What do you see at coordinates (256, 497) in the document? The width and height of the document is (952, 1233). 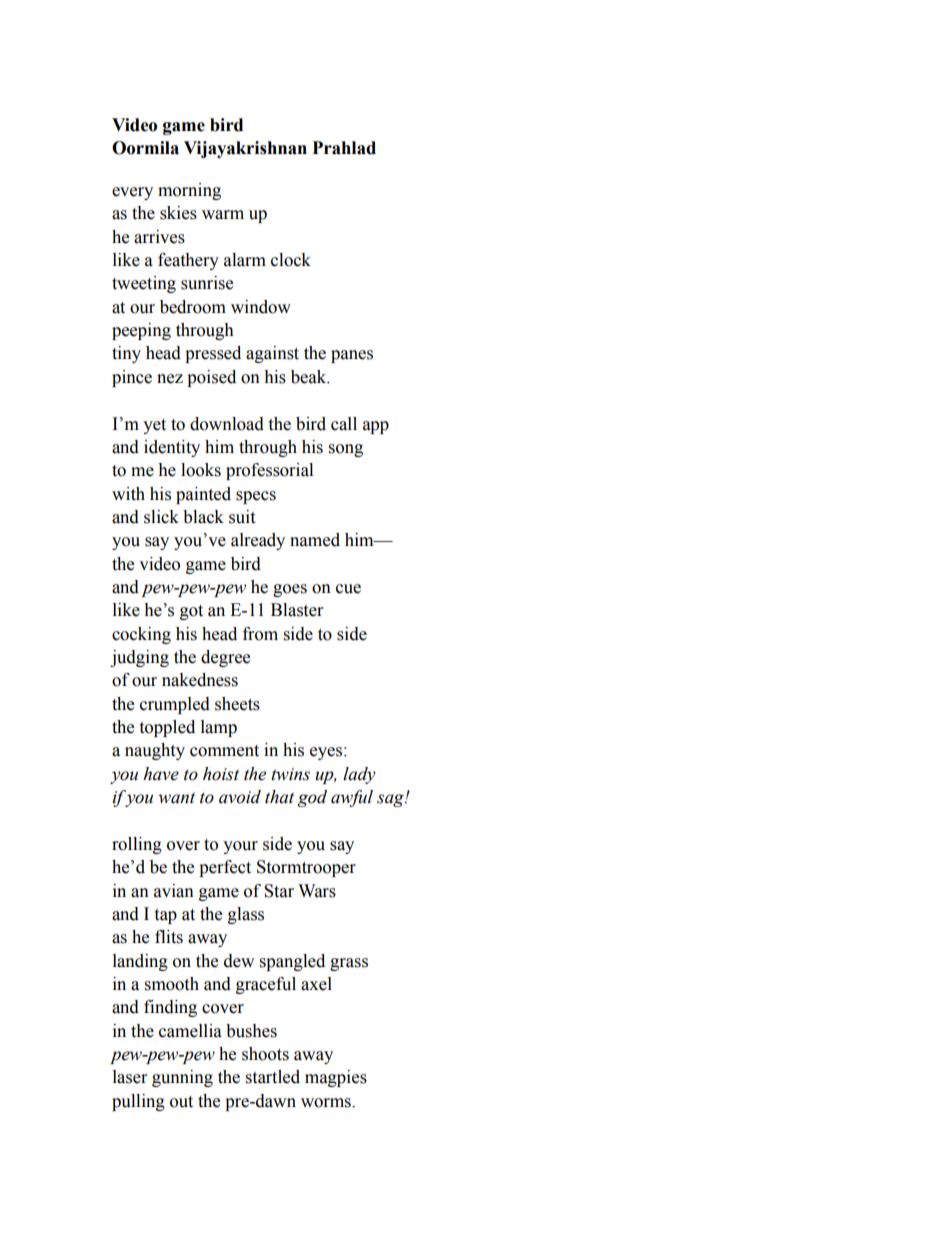 I see `specs` at bounding box center [256, 497].
